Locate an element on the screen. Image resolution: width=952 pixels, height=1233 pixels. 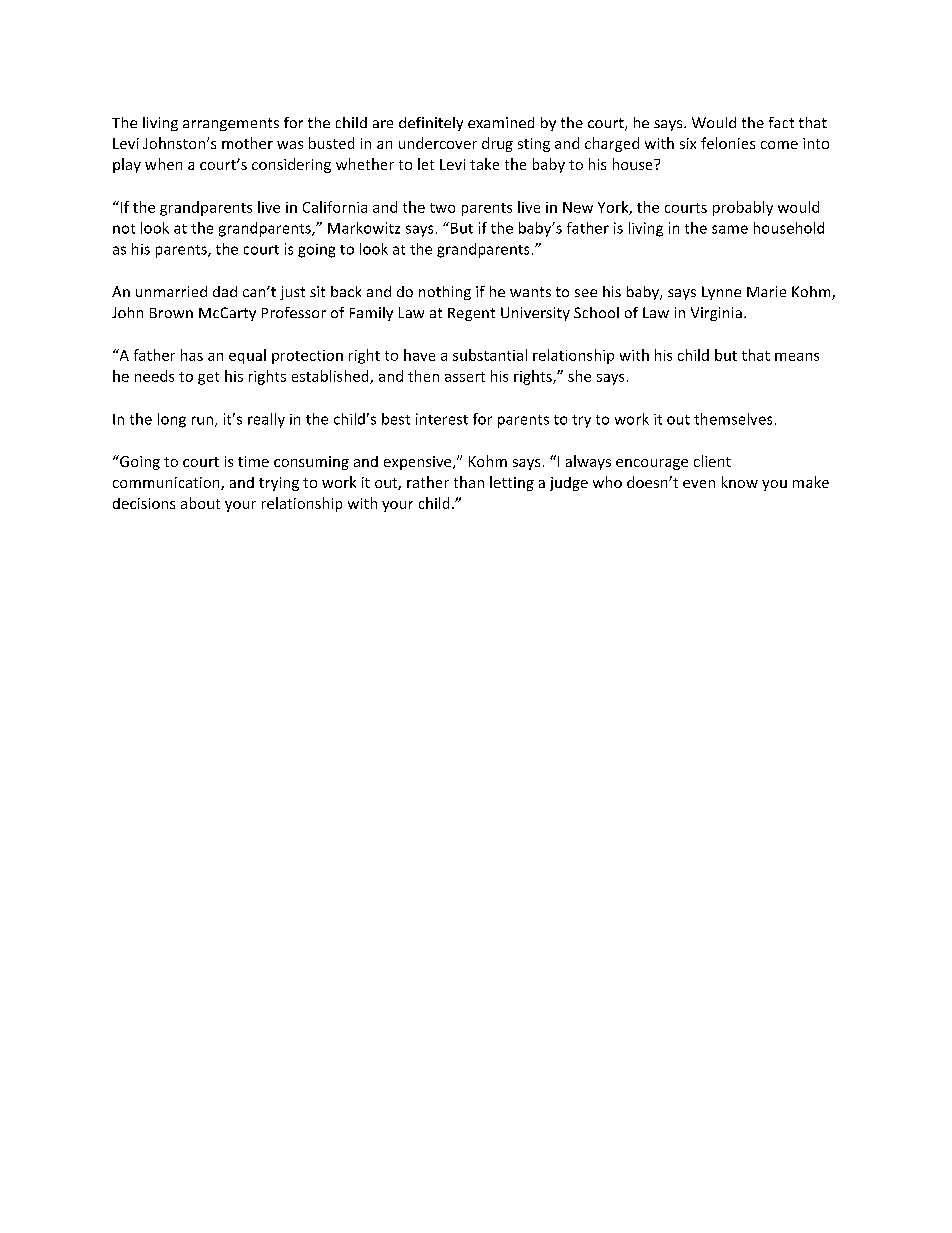
drug is located at coordinates (497, 144).
